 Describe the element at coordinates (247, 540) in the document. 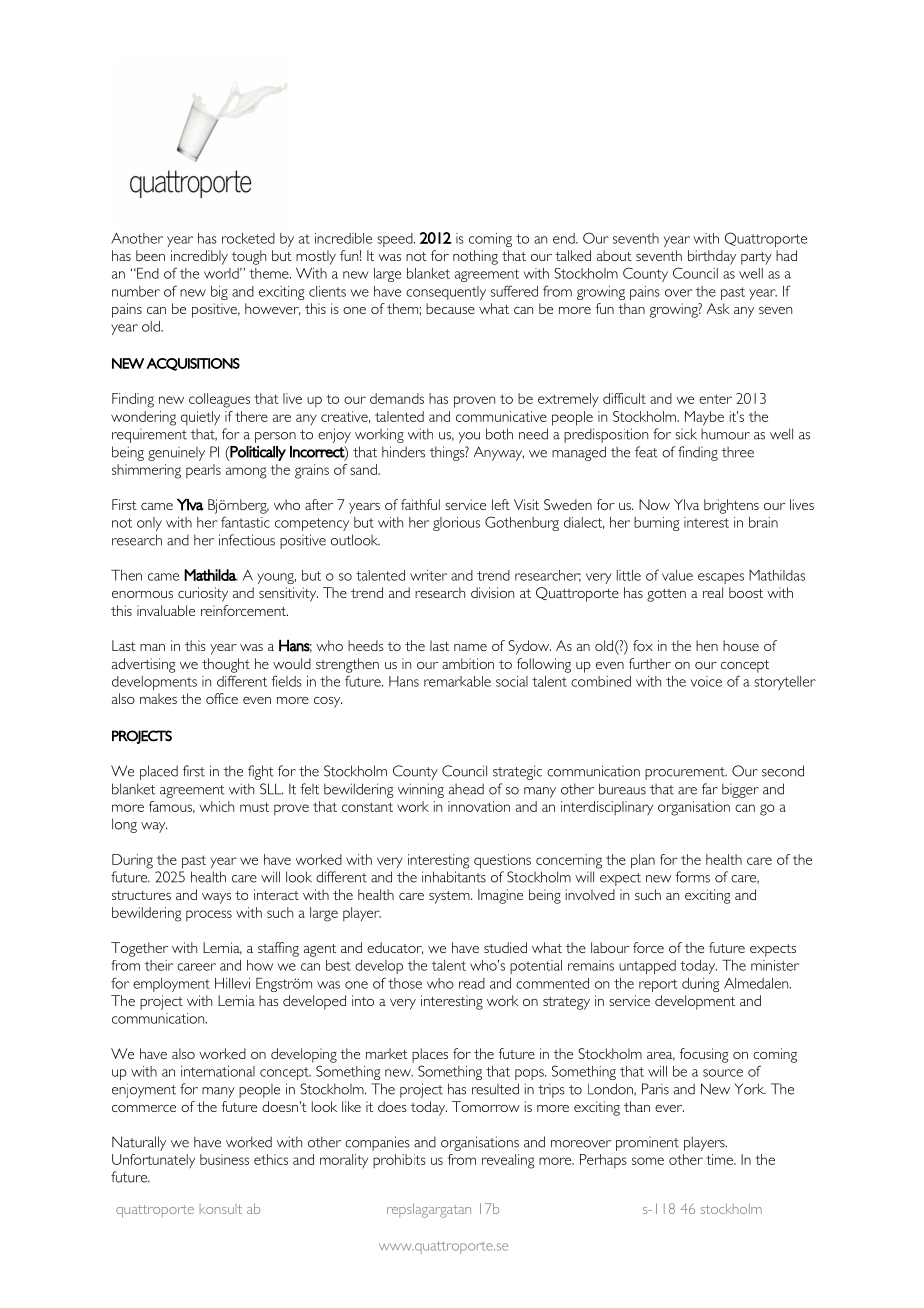

I see `infectious` at that location.
